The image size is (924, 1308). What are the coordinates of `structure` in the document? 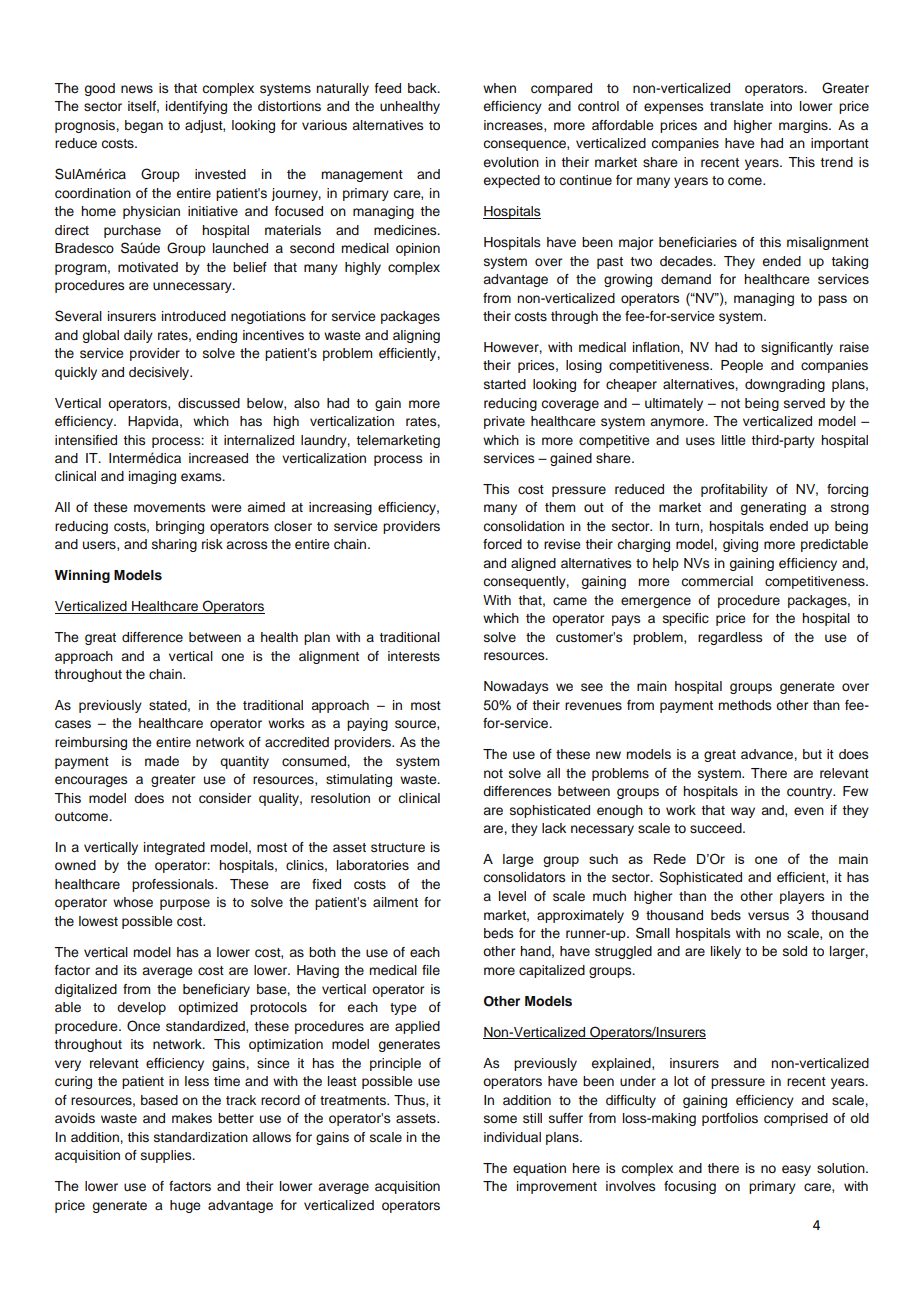 It's located at (398, 847).
